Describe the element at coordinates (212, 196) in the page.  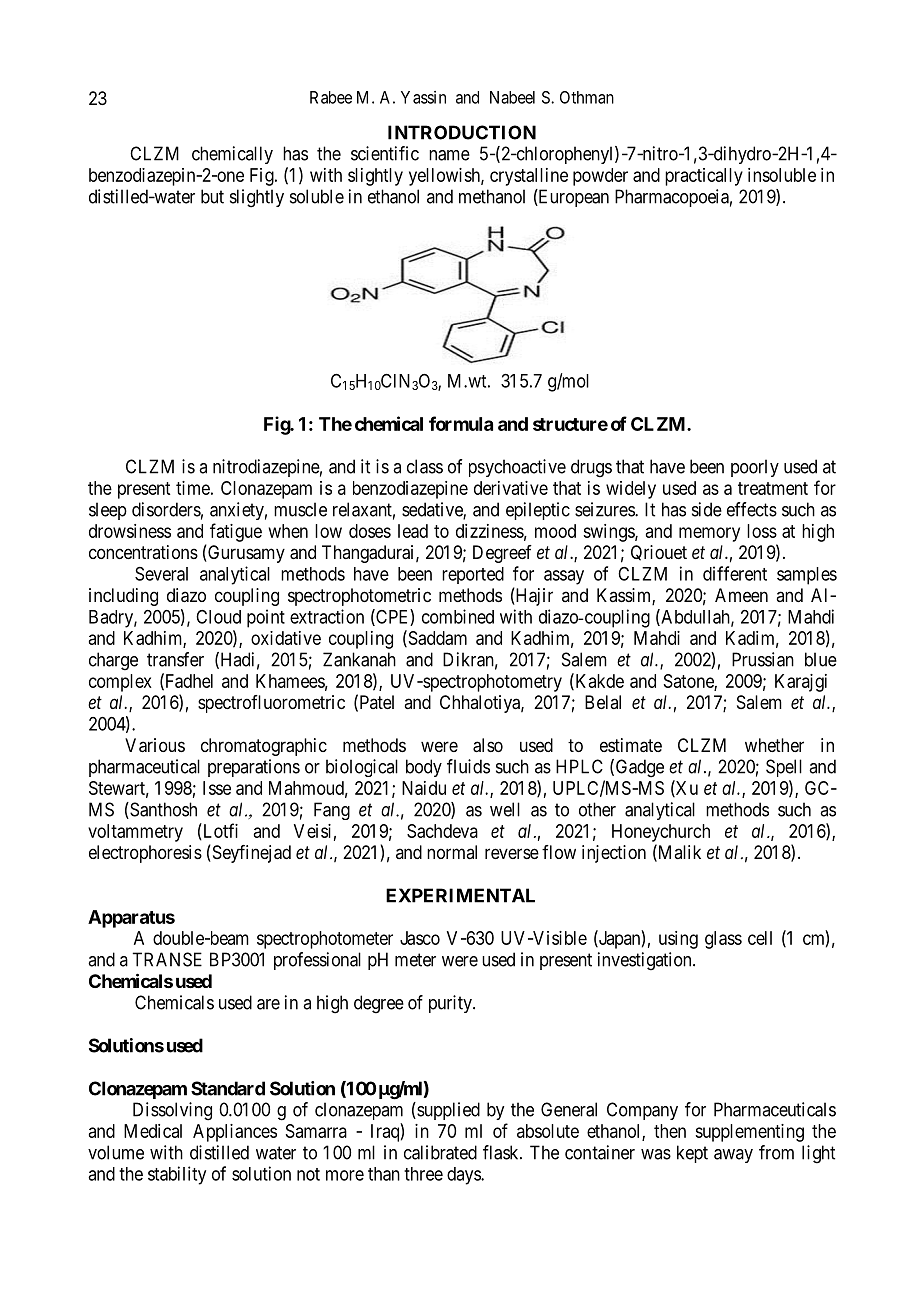
I see `but` at that location.
